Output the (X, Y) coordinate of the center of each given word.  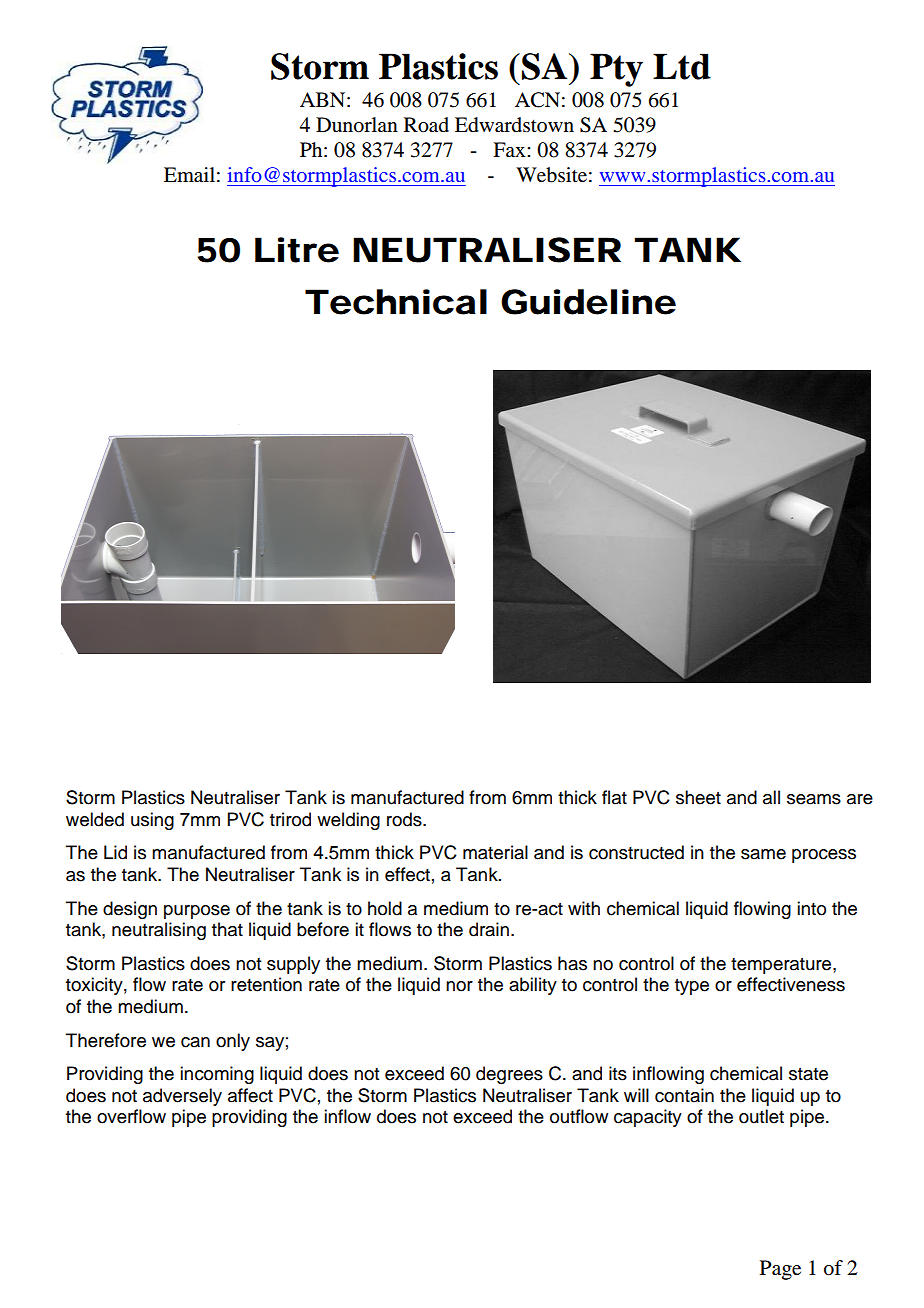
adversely (182, 1097)
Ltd (682, 66)
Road (426, 125)
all (771, 797)
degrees (509, 1075)
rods (405, 819)
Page (780, 1270)
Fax (510, 149)
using (152, 821)
